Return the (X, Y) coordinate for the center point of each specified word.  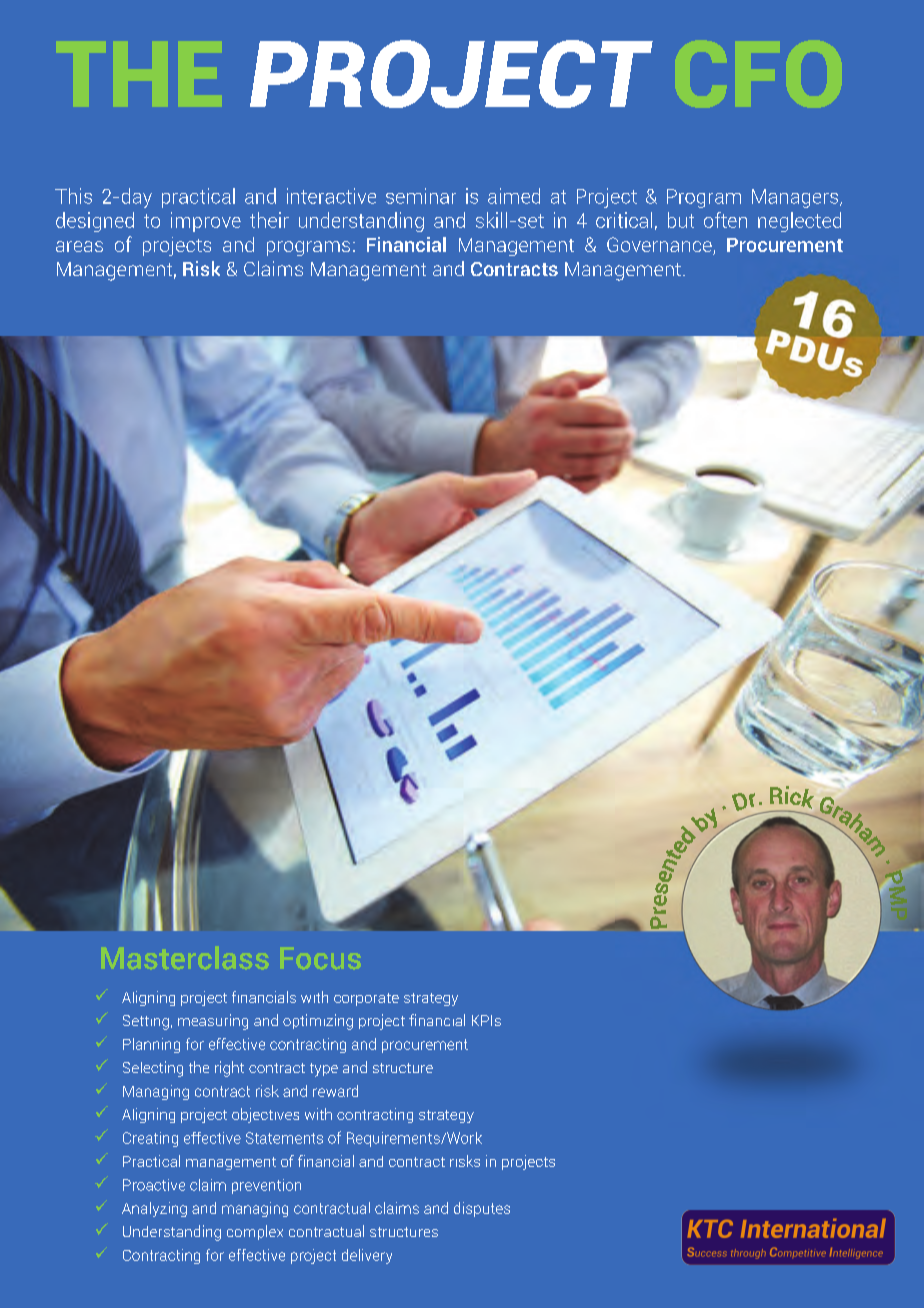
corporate (366, 999)
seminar (421, 196)
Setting (146, 1022)
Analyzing (154, 1209)
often (725, 220)
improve (206, 222)
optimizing (318, 1022)
